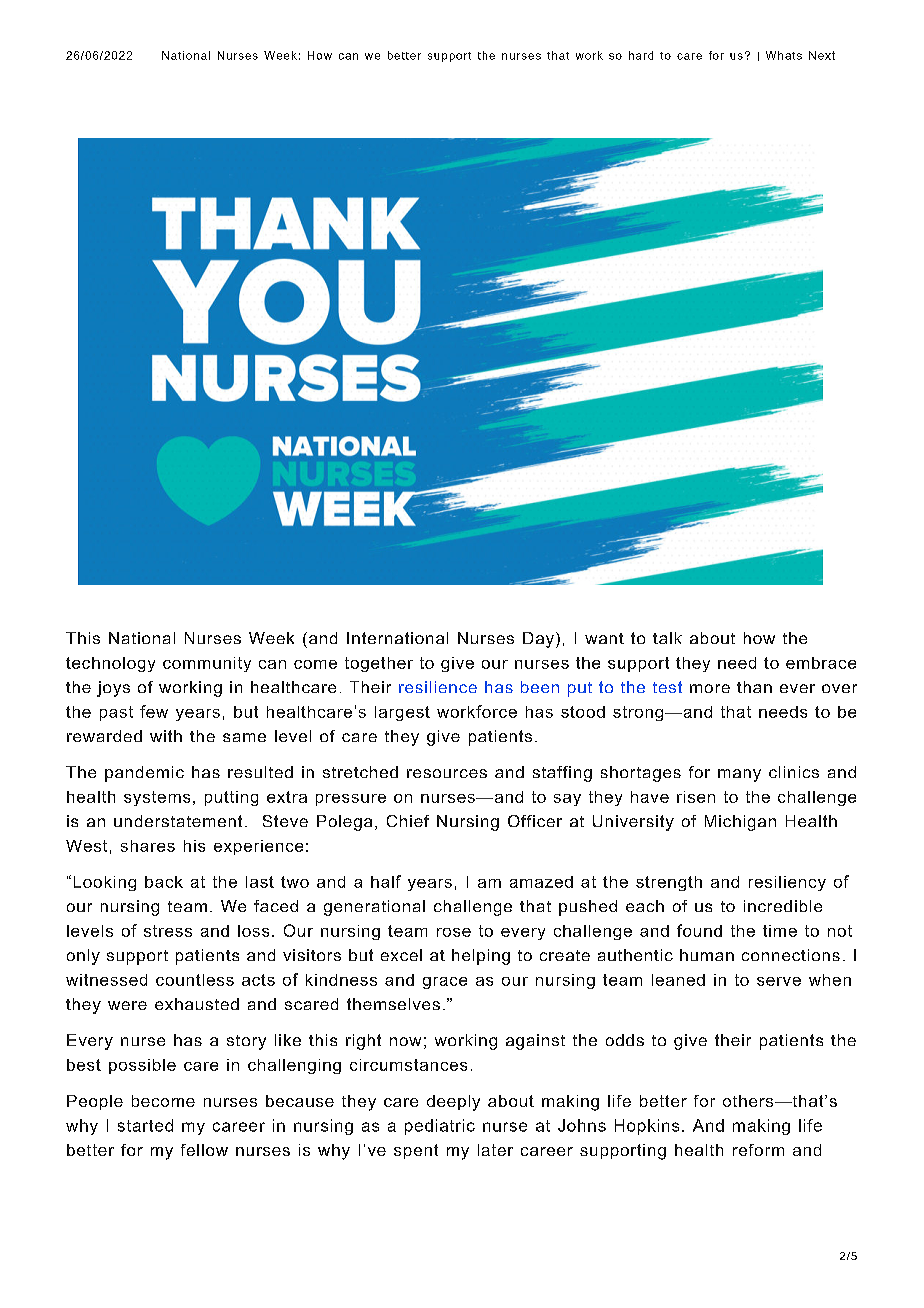 The image size is (924, 1308). I want to click on Next, so click(822, 55).
